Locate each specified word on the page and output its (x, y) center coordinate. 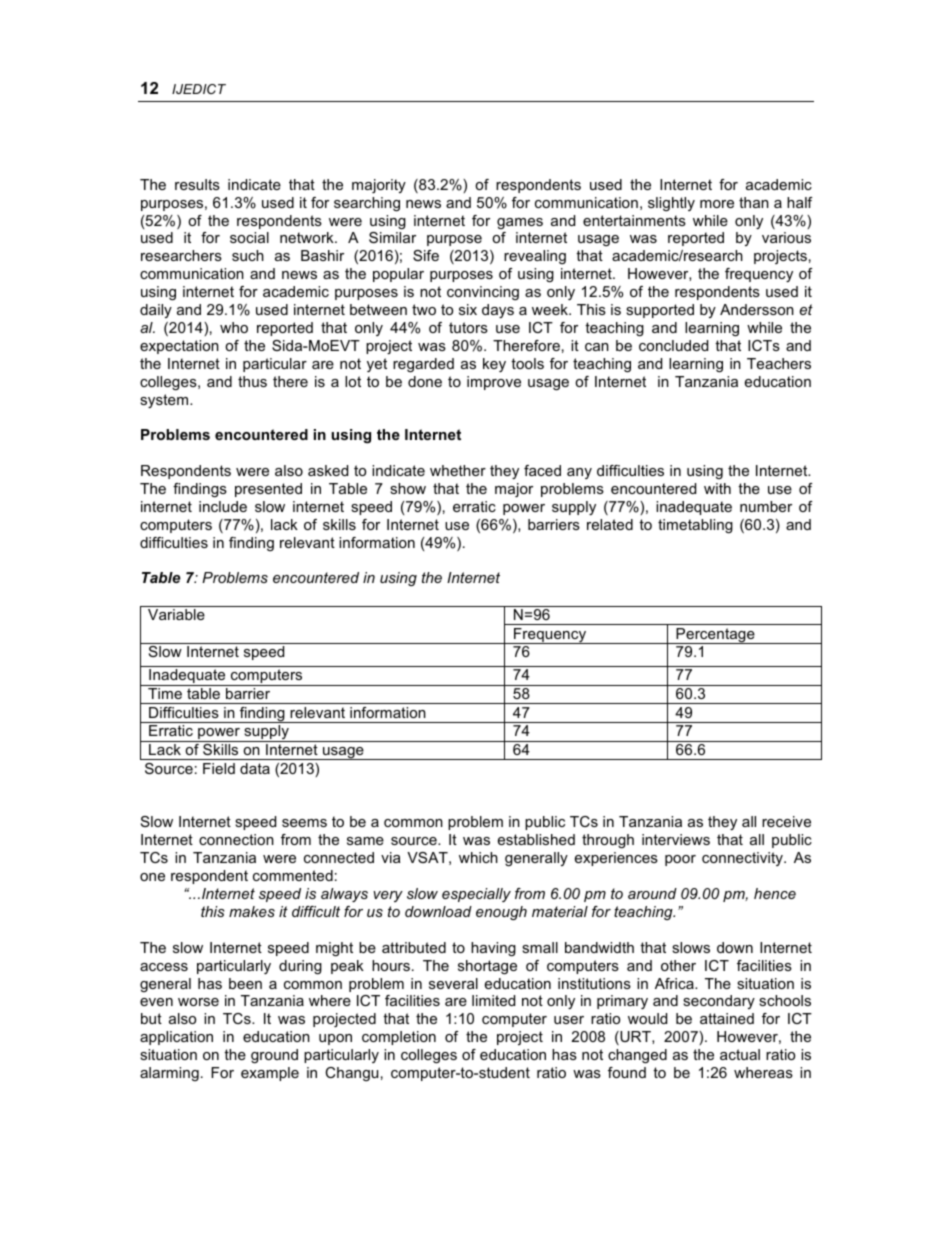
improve (494, 383)
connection (236, 839)
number (766, 506)
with (717, 488)
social (249, 237)
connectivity (743, 859)
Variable (176, 614)
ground (274, 1056)
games (520, 223)
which (478, 857)
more (717, 204)
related (610, 524)
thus (252, 381)
